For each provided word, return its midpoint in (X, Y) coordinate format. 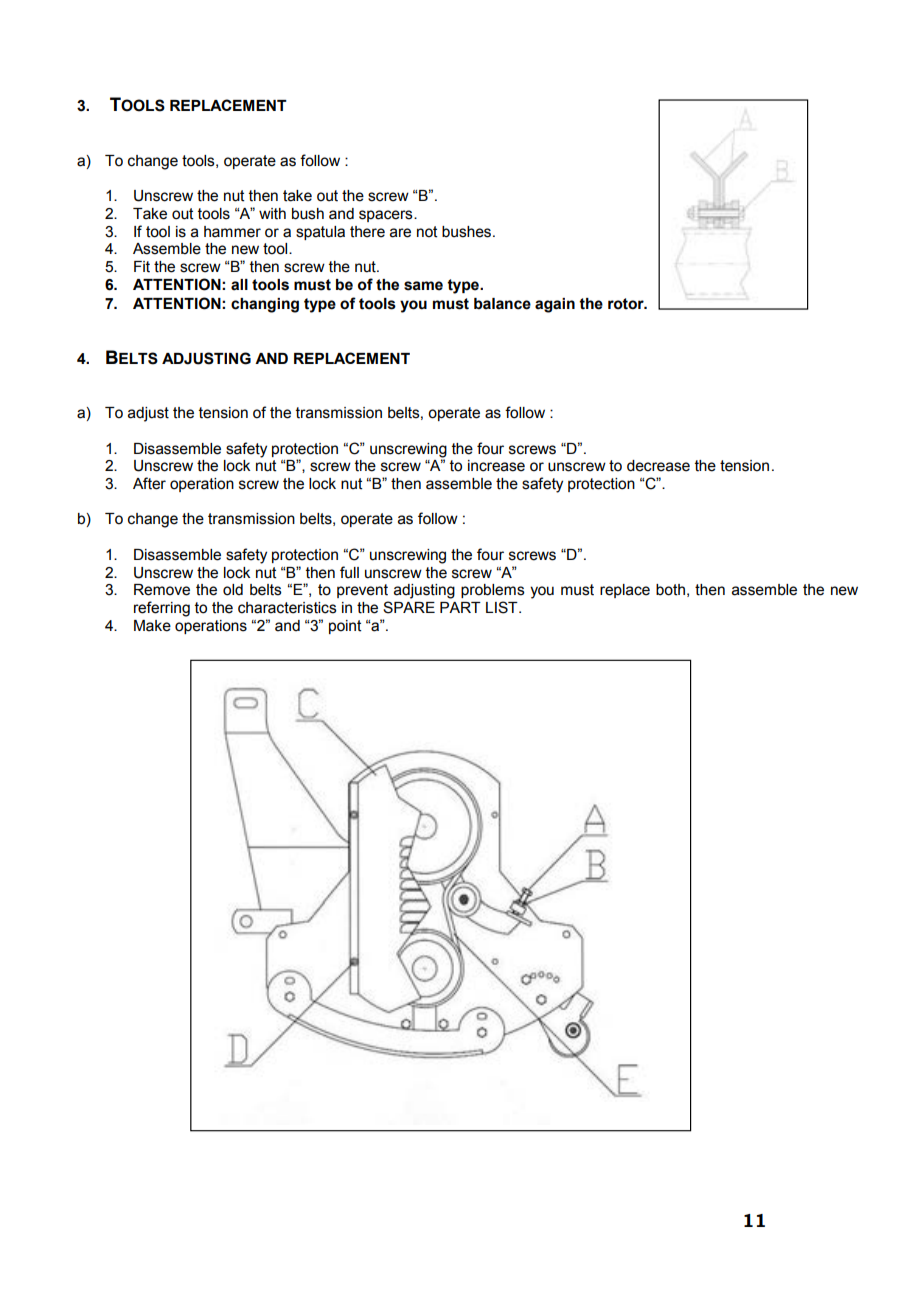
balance (502, 304)
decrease (658, 466)
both (670, 590)
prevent (362, 591)
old (233, 590)
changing (265, 305)
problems (493, 591)
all (239, 285)
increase (496, 466)
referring (162, 609)
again (555, 305)
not (427, 232)
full (349, 572)
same (423, 286)
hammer (232, 232)
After (149, 483)
